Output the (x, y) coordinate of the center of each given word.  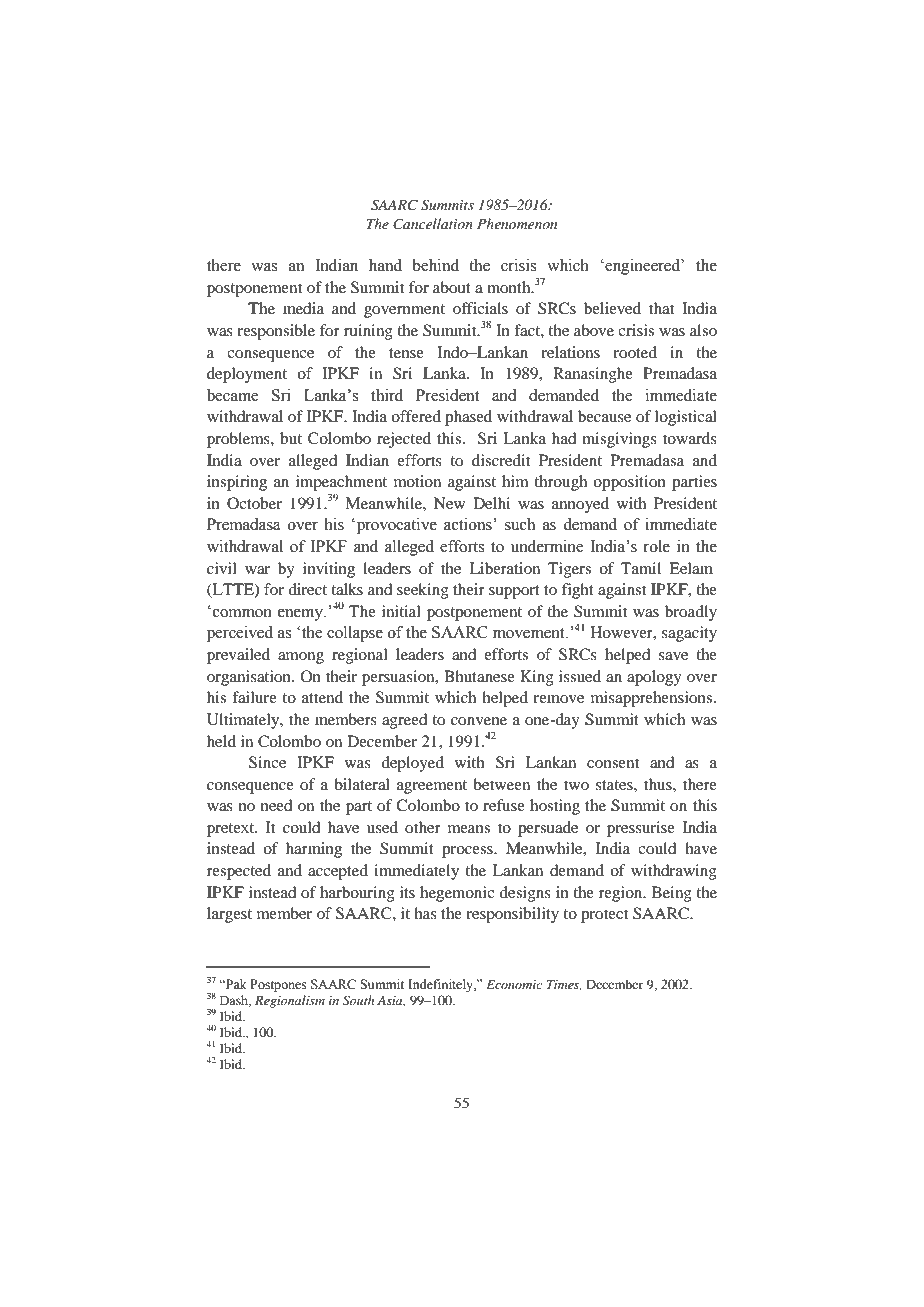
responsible (276, 332)
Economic (514, 984)
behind (435, 265)
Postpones (278, 985)
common (242, 613)
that (661, 308)
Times (564, 985)
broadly (691, 613)
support (514, 592)
